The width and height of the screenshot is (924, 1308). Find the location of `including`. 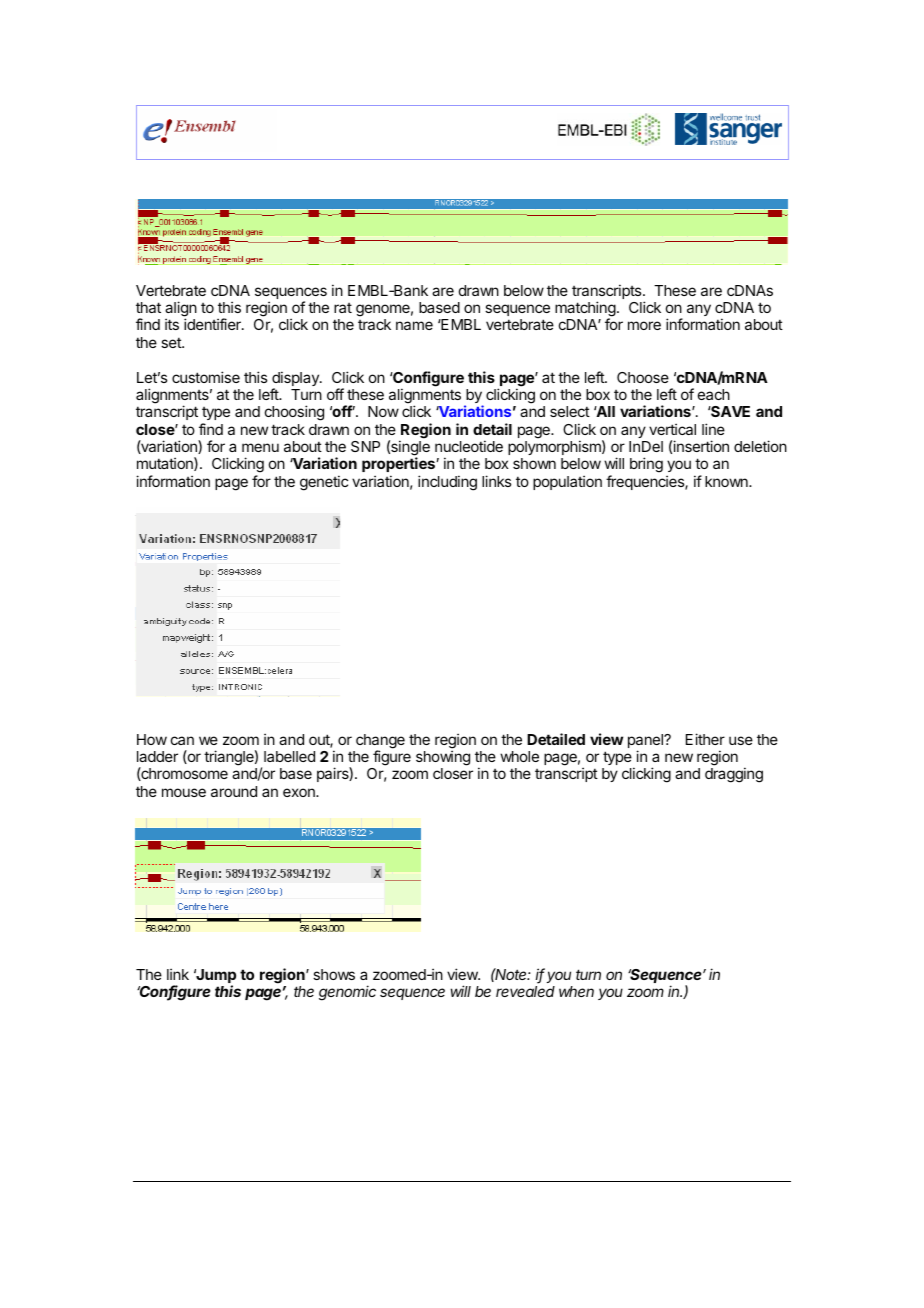

including is located at coordinates (447, 483).
